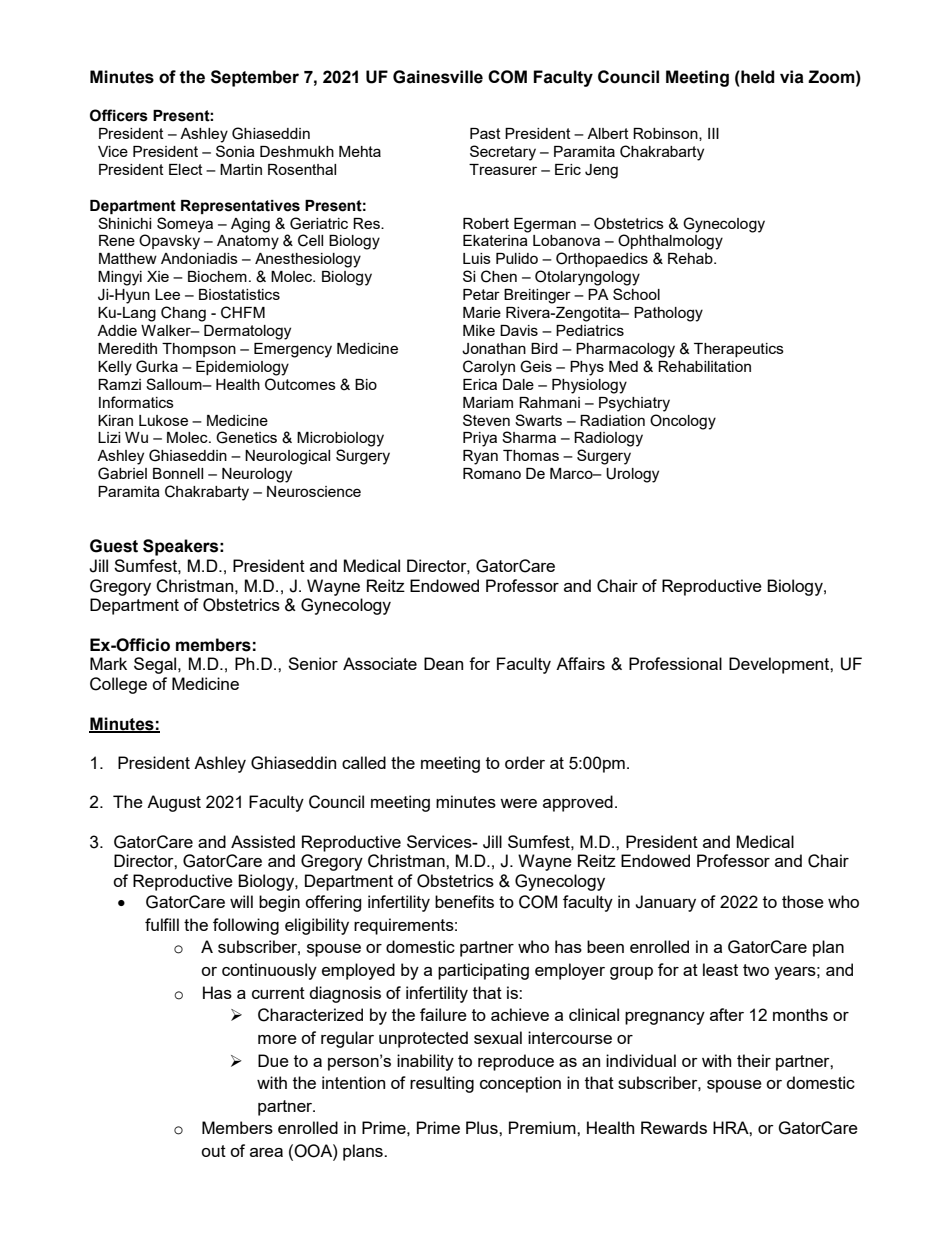 The width and height of the screenshot is (952, 1233). Describe the element at coordinates (683, 422) in the screenshot. I see `Oncology` at that location.
